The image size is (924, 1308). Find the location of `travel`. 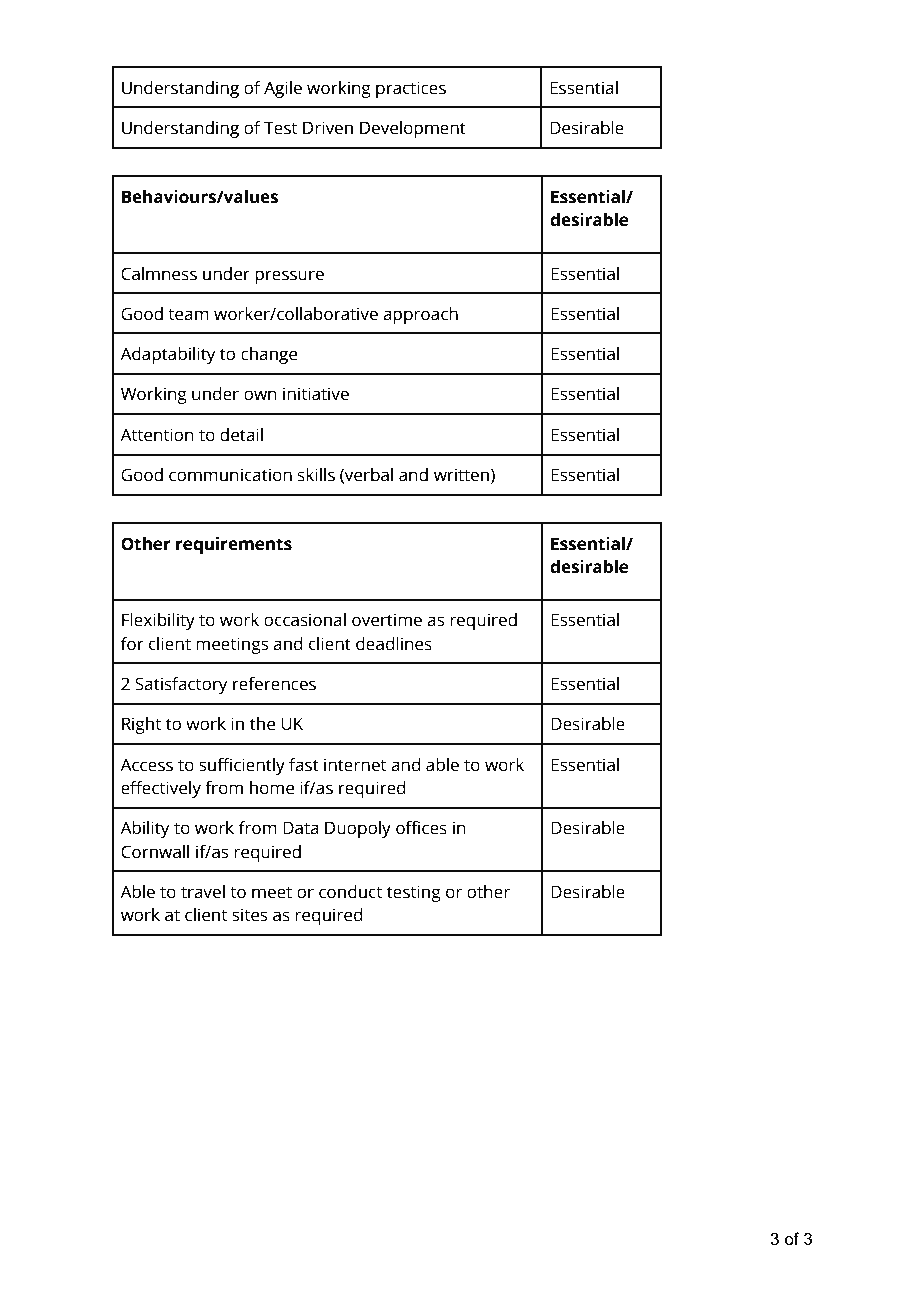

travel is located at coordinates (203, 892).
